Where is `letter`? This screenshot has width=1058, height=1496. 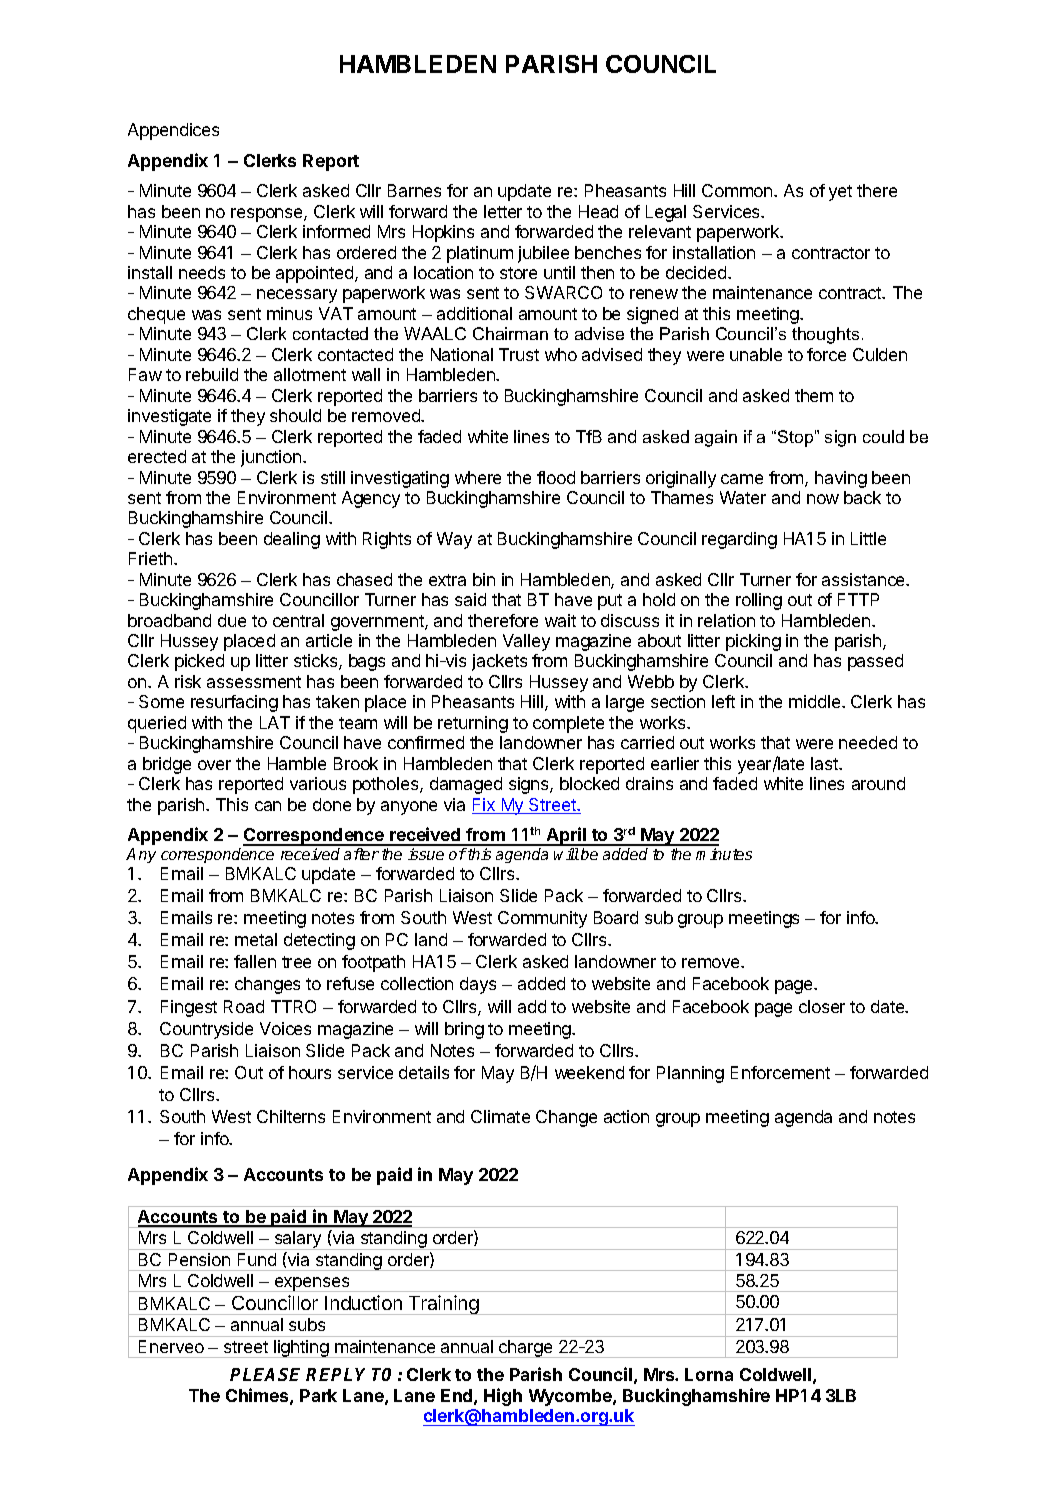 letter is located at coordinates (503, 211).
